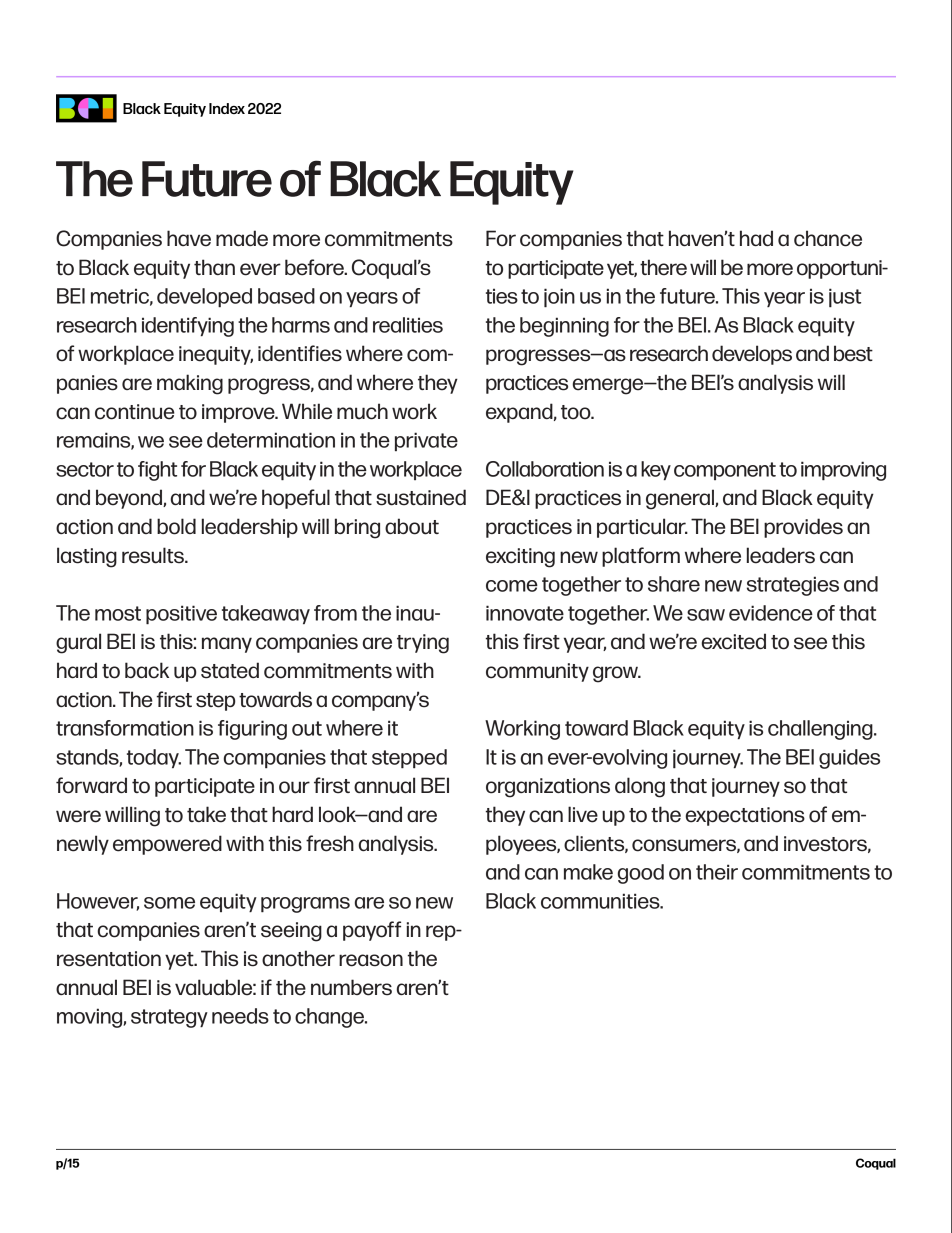 The height and width of the document is (1233, 952). I want to click on transformation, so click(125, 728).
